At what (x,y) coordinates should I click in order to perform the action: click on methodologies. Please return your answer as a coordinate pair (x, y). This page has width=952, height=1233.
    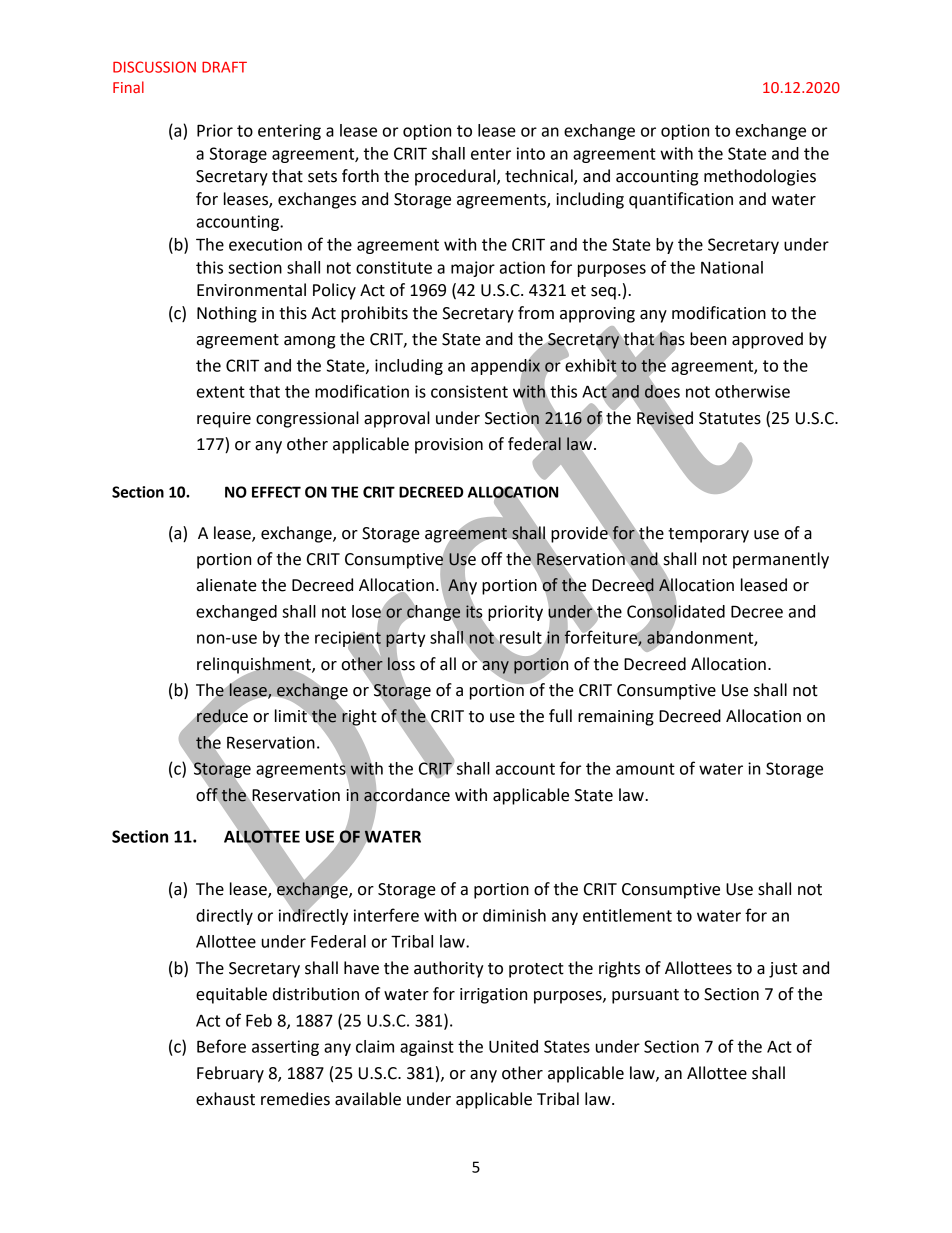
    Looking at the image, I should click on (760, 177).
